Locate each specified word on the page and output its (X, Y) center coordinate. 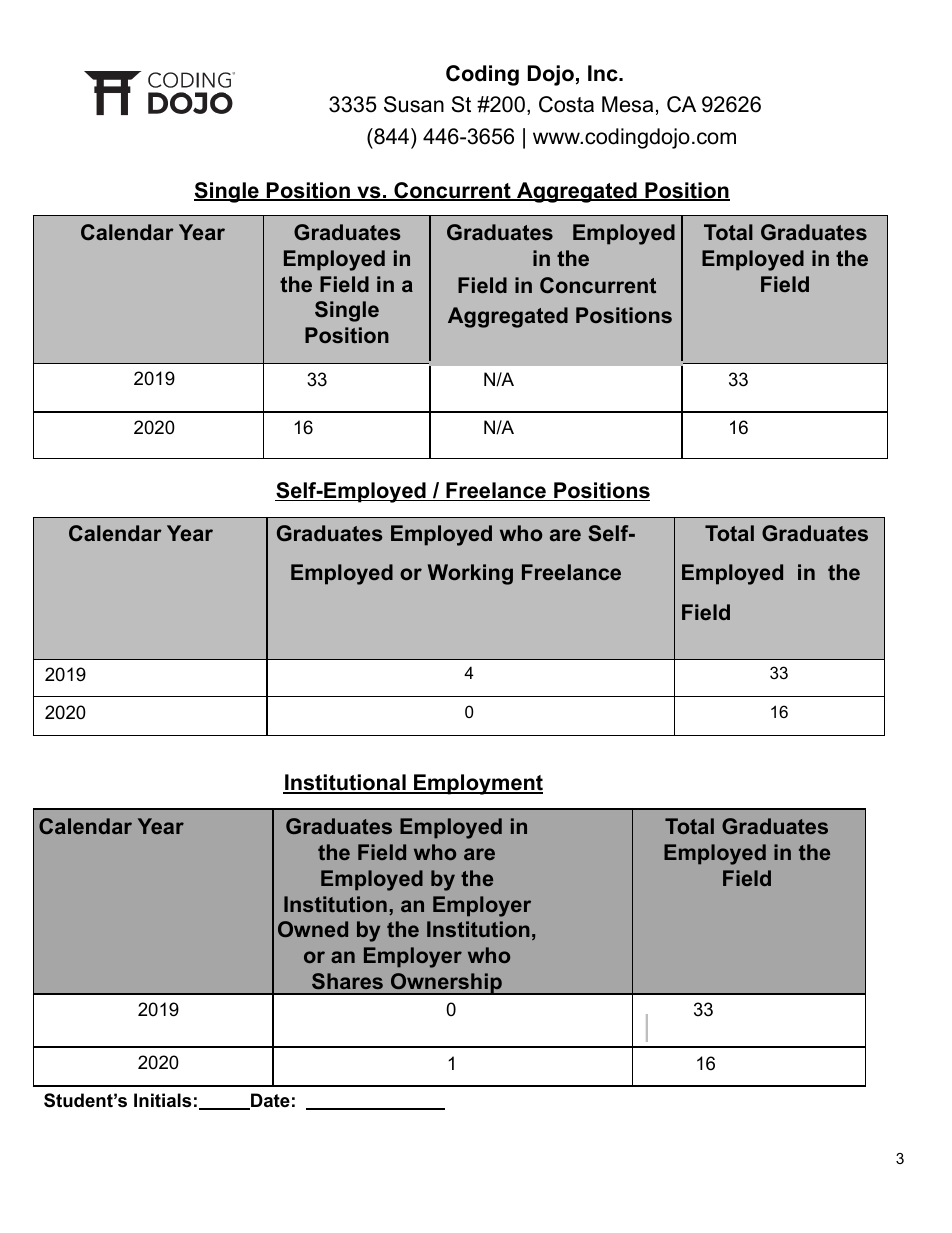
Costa (566, 104)
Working (470, 574)
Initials (162, 1100)
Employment (477, 784)
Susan (414, 104)
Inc (604, 73)
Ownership (446, 984)
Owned (313, 929)
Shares (347, 981)
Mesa (627, 104)
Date (269, 1101)
